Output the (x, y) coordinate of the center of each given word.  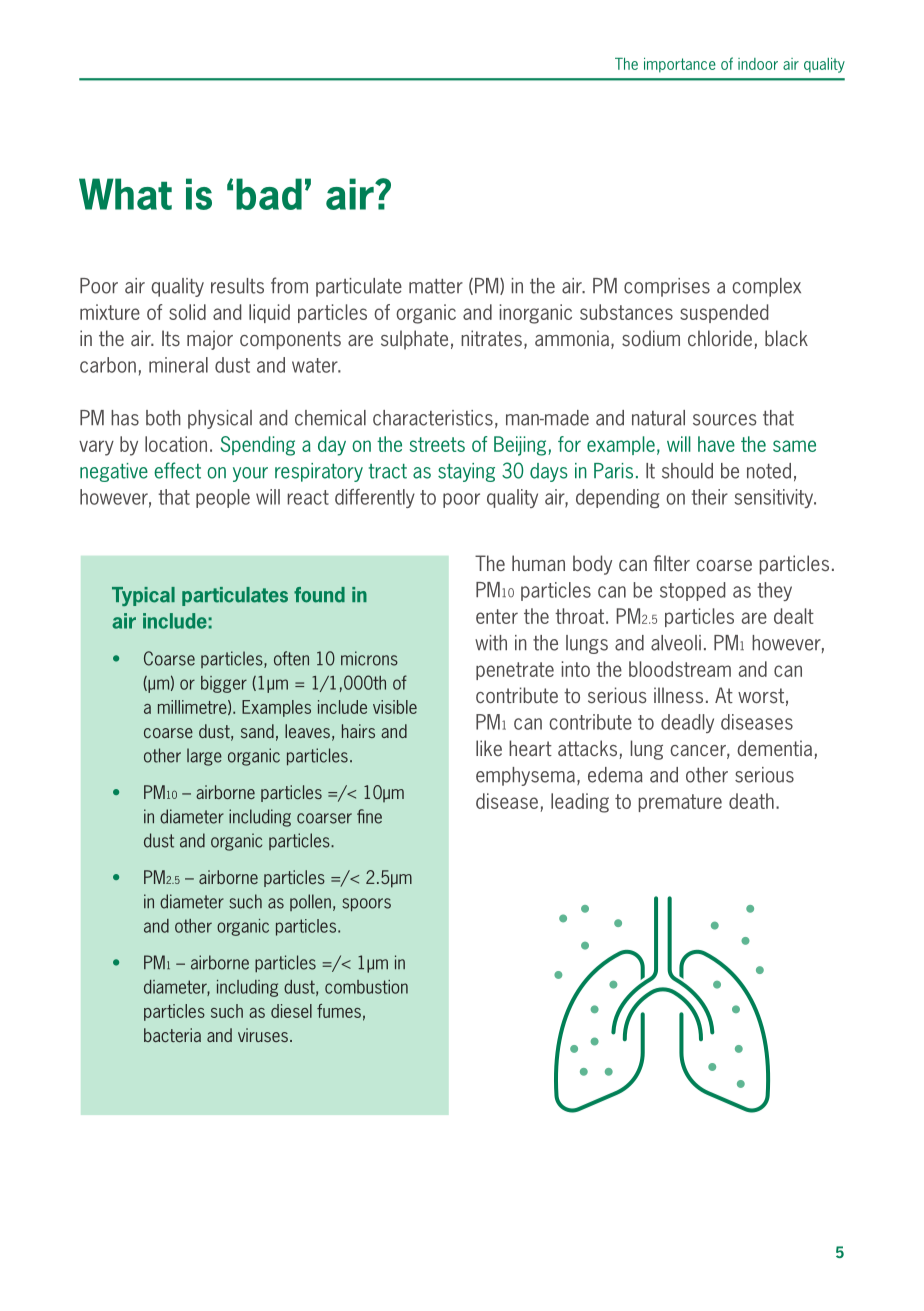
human (538, 563)
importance (680, 65)
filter (671, 563)
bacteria (172, 1035)
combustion (366, 987)
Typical (143, 596)
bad (269, 194)
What (125, 194)
